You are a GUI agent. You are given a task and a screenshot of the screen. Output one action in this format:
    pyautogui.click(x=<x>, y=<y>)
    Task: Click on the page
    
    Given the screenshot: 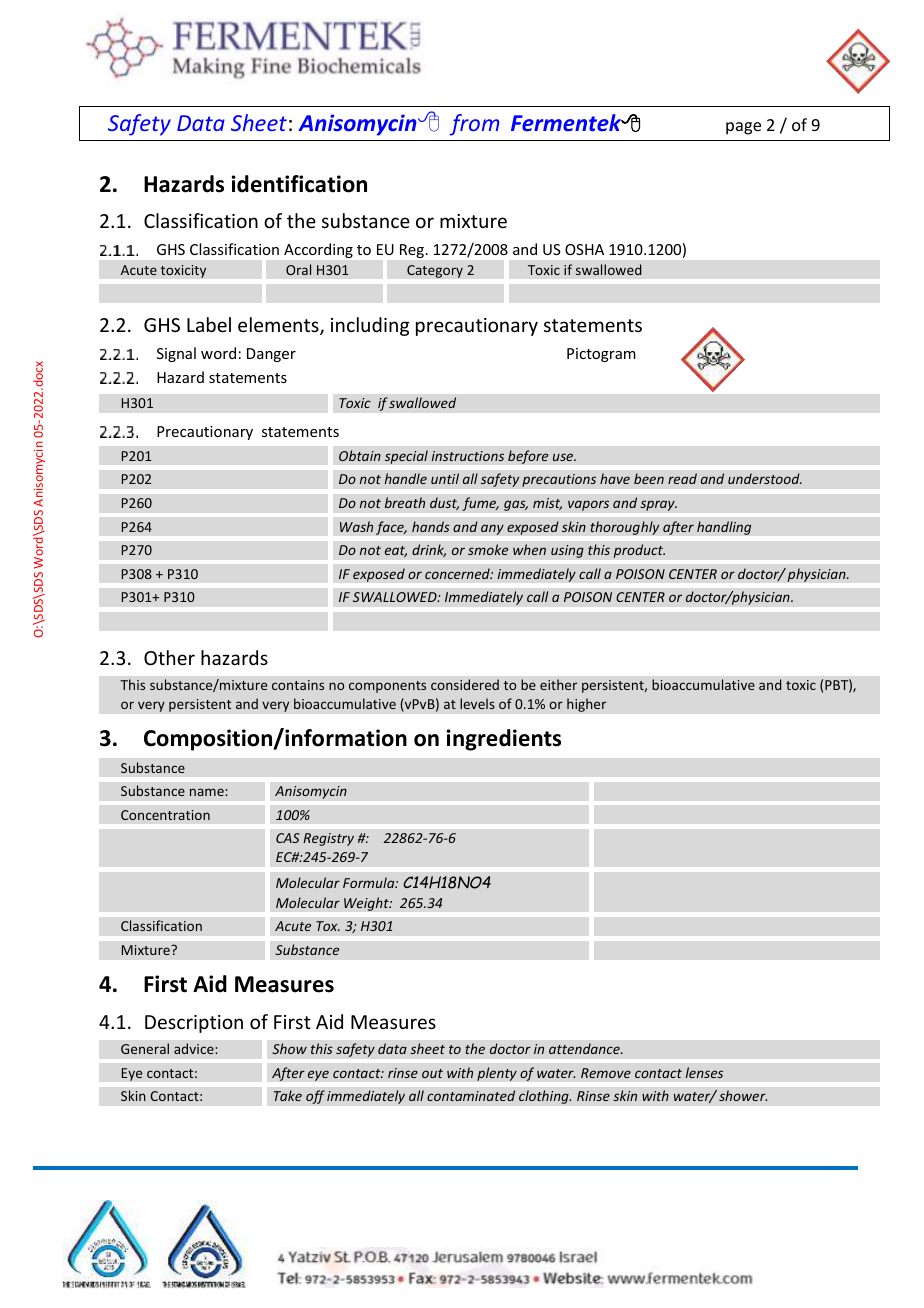 What is the action you would take?
    pyautogui.click(x=743, y=128)
